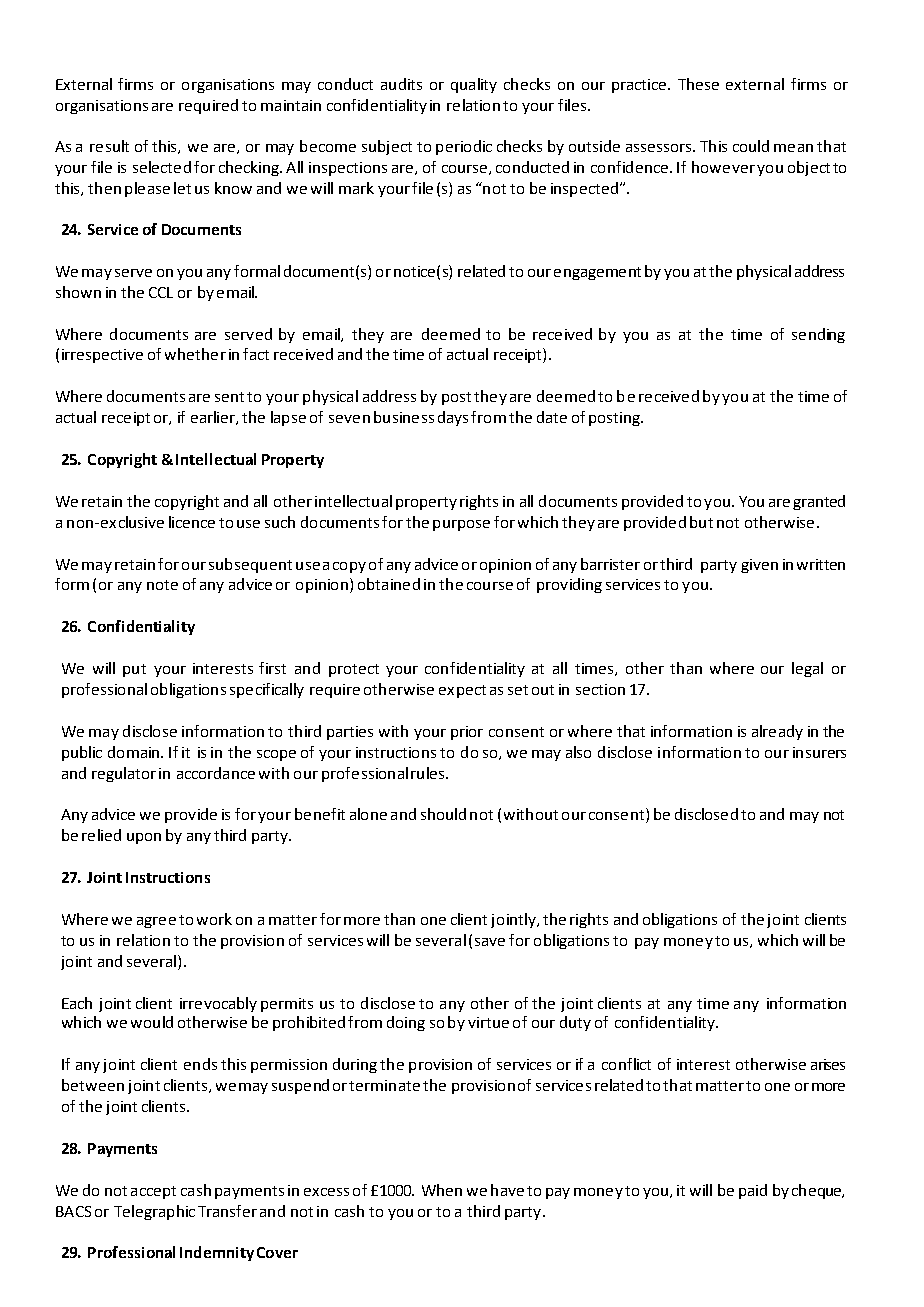 The height and width of the screenshot is (1307, 924). I want to click on save, so click(490, 942).
